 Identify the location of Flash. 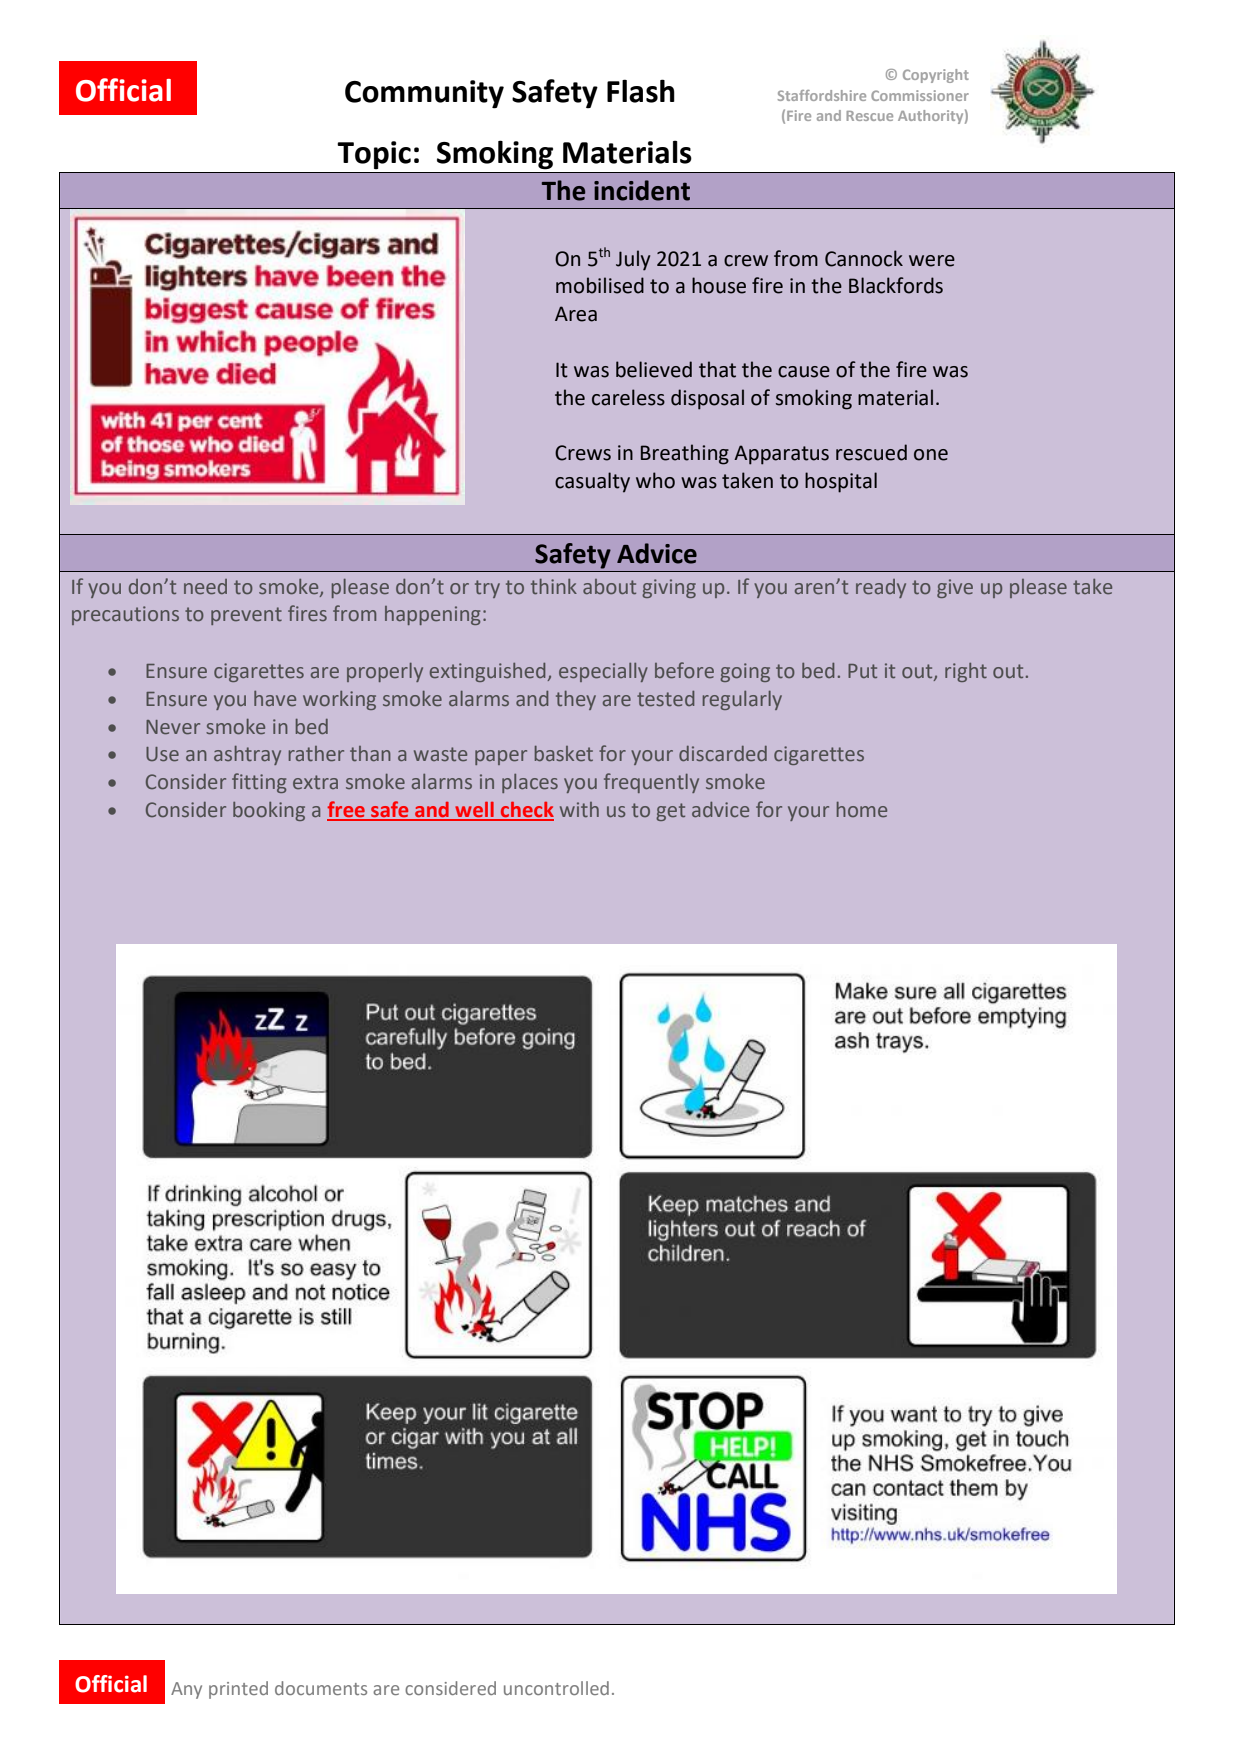
(641, 91).
